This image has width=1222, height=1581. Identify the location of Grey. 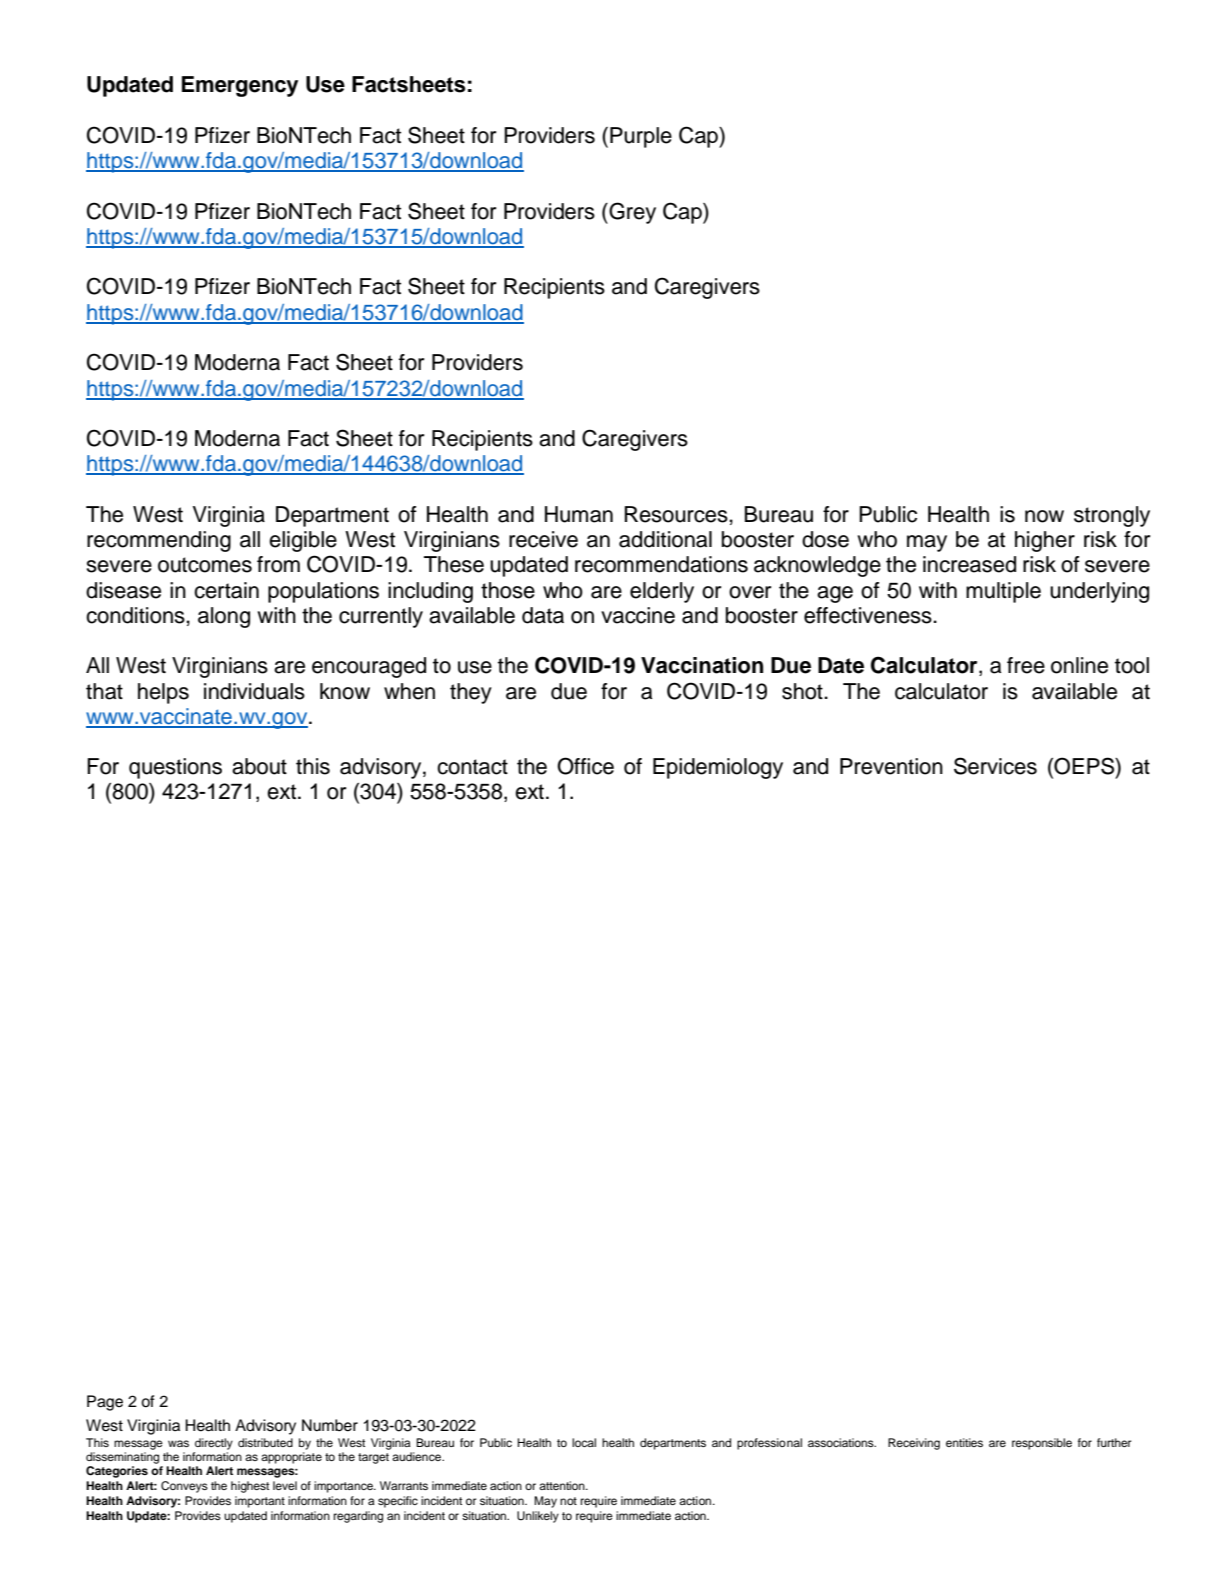
(631, 213).
